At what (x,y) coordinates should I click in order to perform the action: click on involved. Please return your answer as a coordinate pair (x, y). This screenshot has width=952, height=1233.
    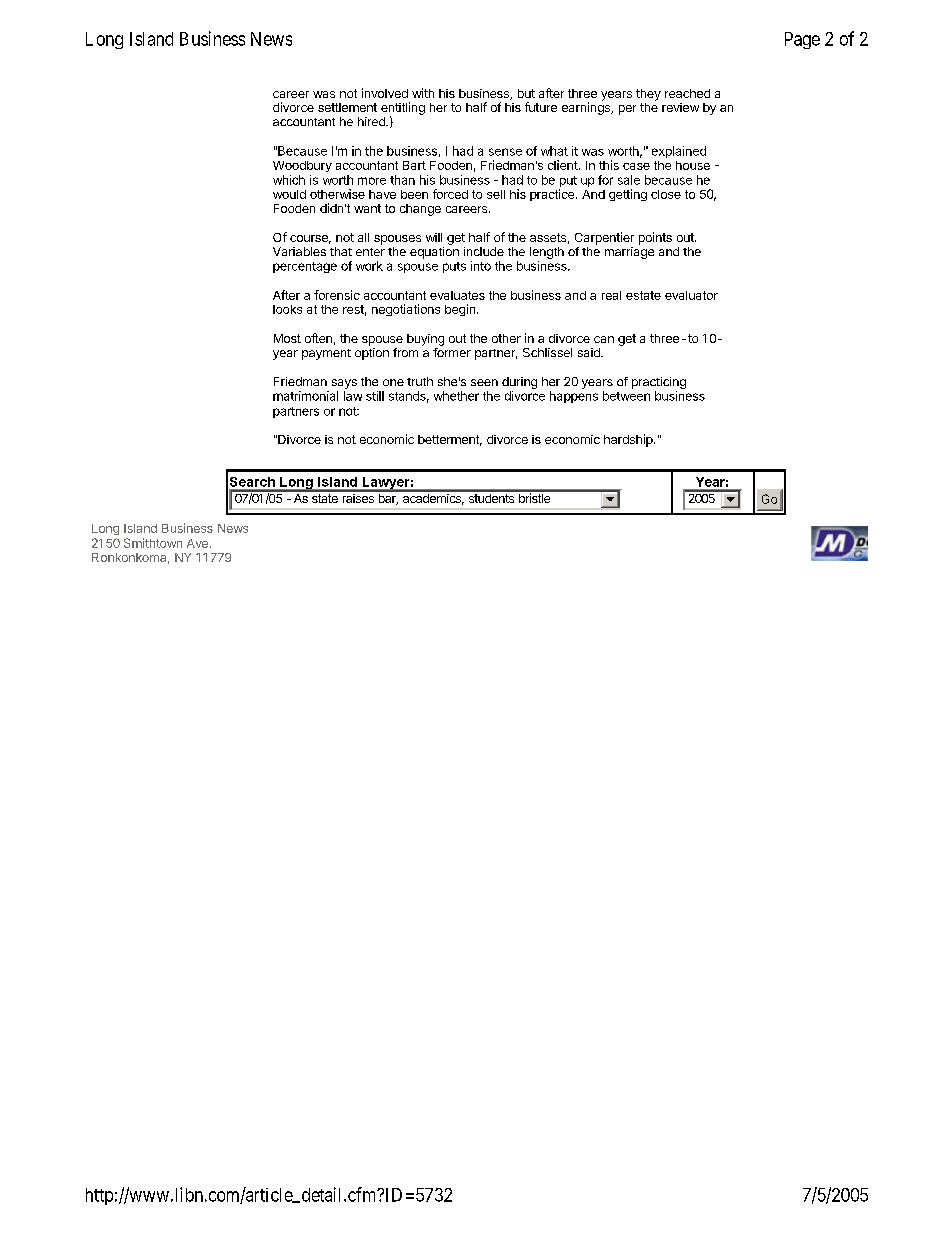
    Looking at the image, I should click on (385, 93).
